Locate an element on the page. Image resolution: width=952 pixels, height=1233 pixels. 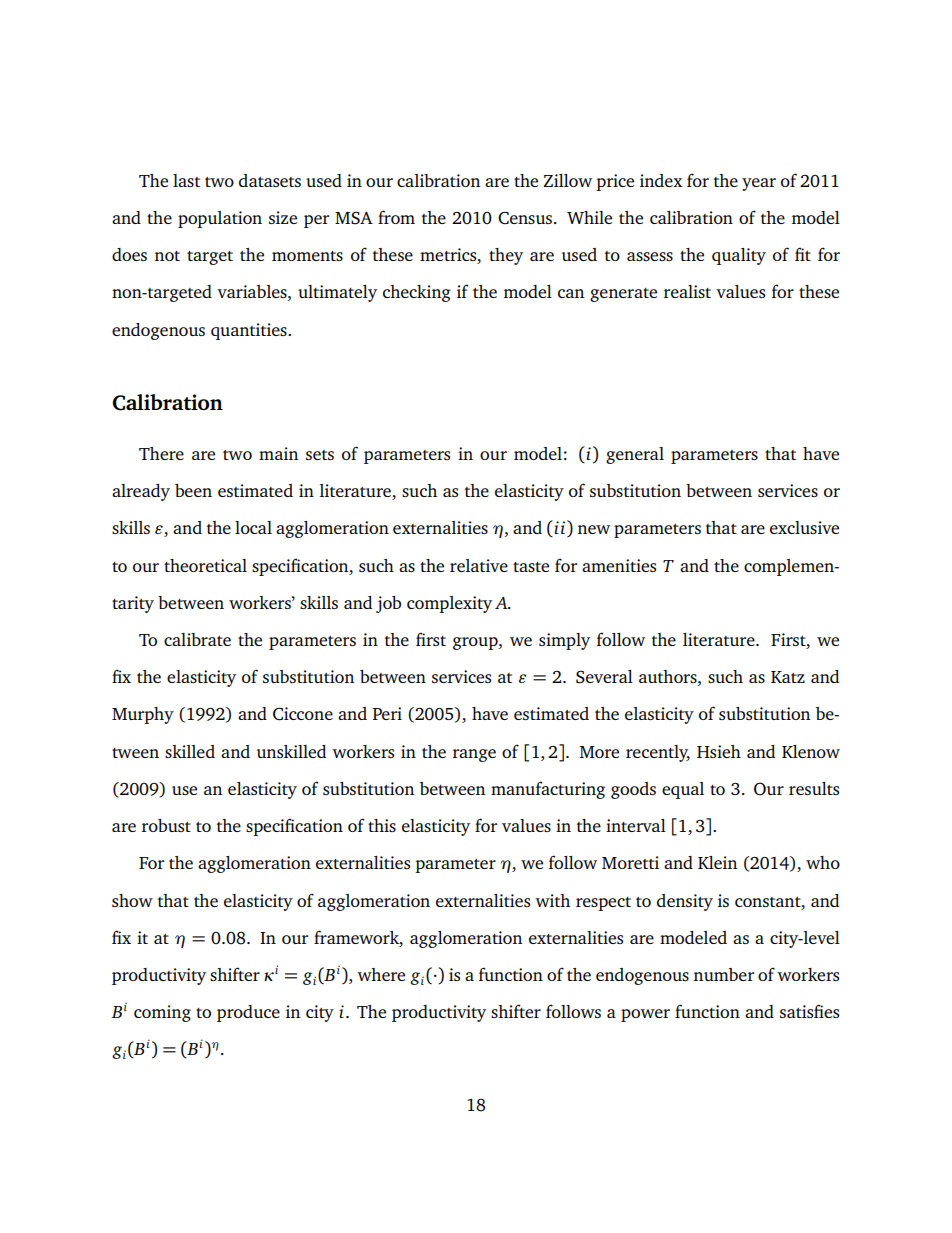
produce is located at coordinates (248, 1013).
